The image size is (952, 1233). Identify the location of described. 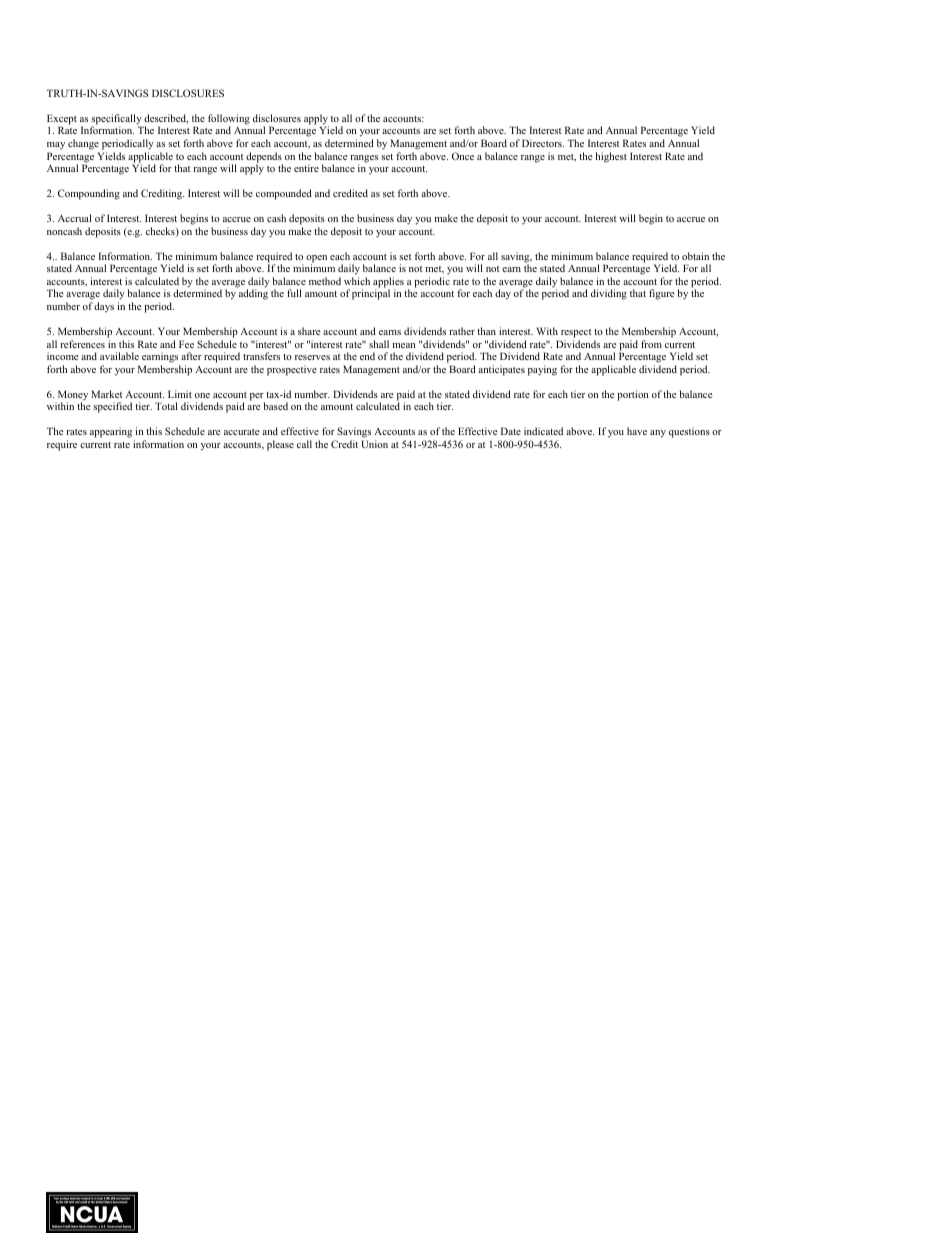
(166, 119).
